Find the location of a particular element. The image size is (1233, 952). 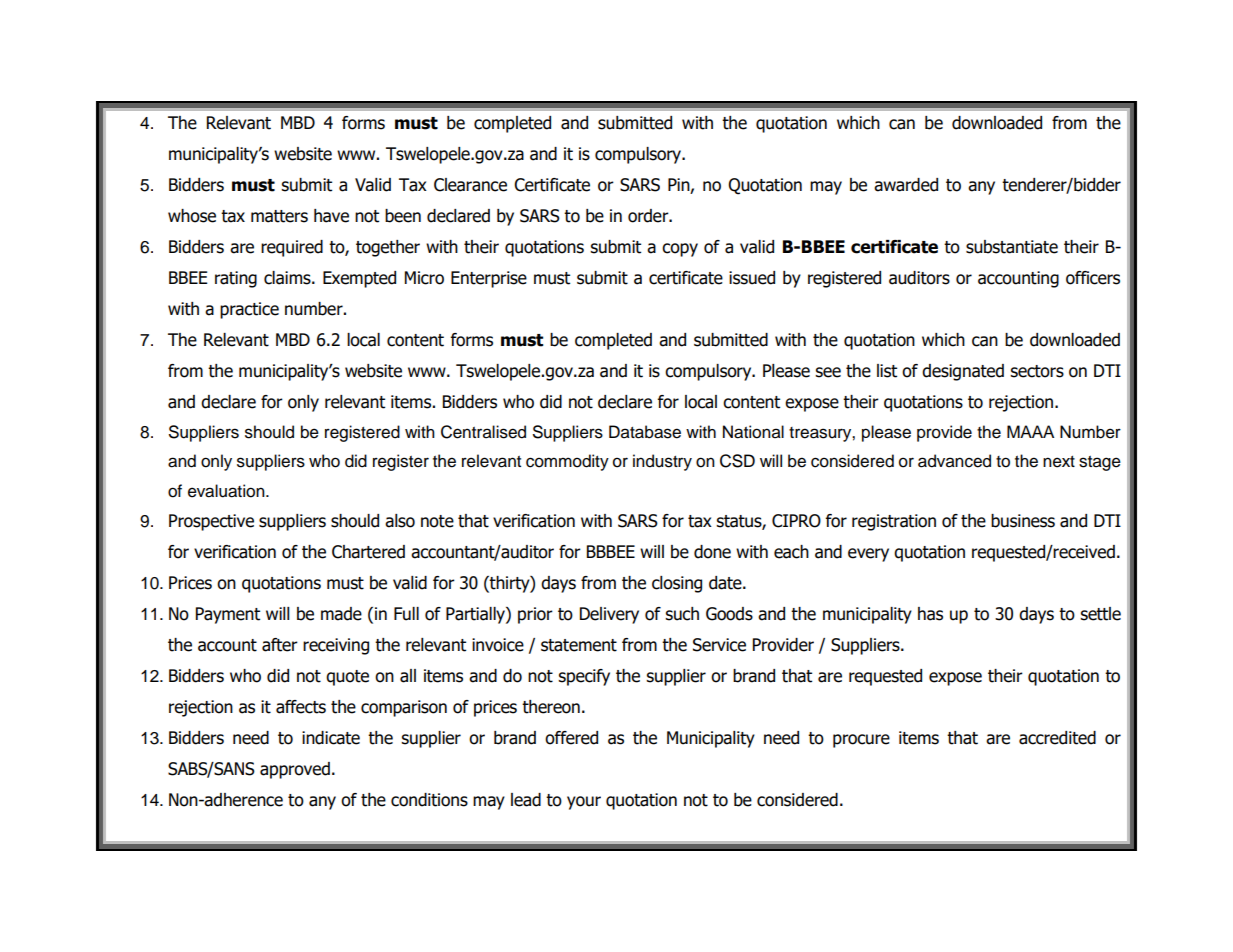

approved is located at coordinates (295, 770).
